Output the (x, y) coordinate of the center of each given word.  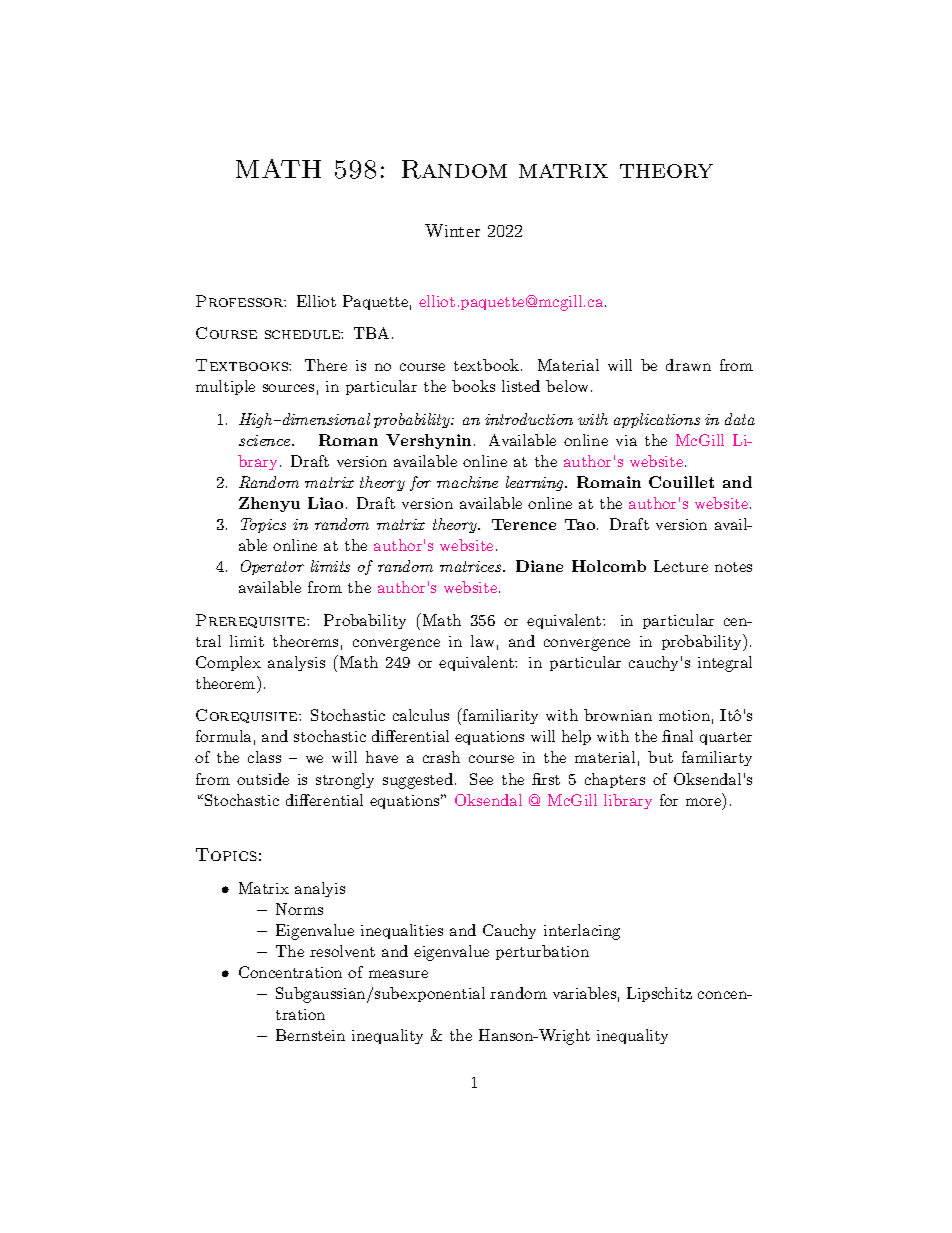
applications (657, 420)
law (482, 641)
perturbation (542, 952)
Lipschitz (659, 994)
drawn (688, 365)
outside (263, 779)
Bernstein (310, 1035)
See (481, 779)
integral (725, 664)
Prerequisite (252, 621)
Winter (452, 230)
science (266, 440)
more (703, 802)
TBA (371, 333)
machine (467, 482)
